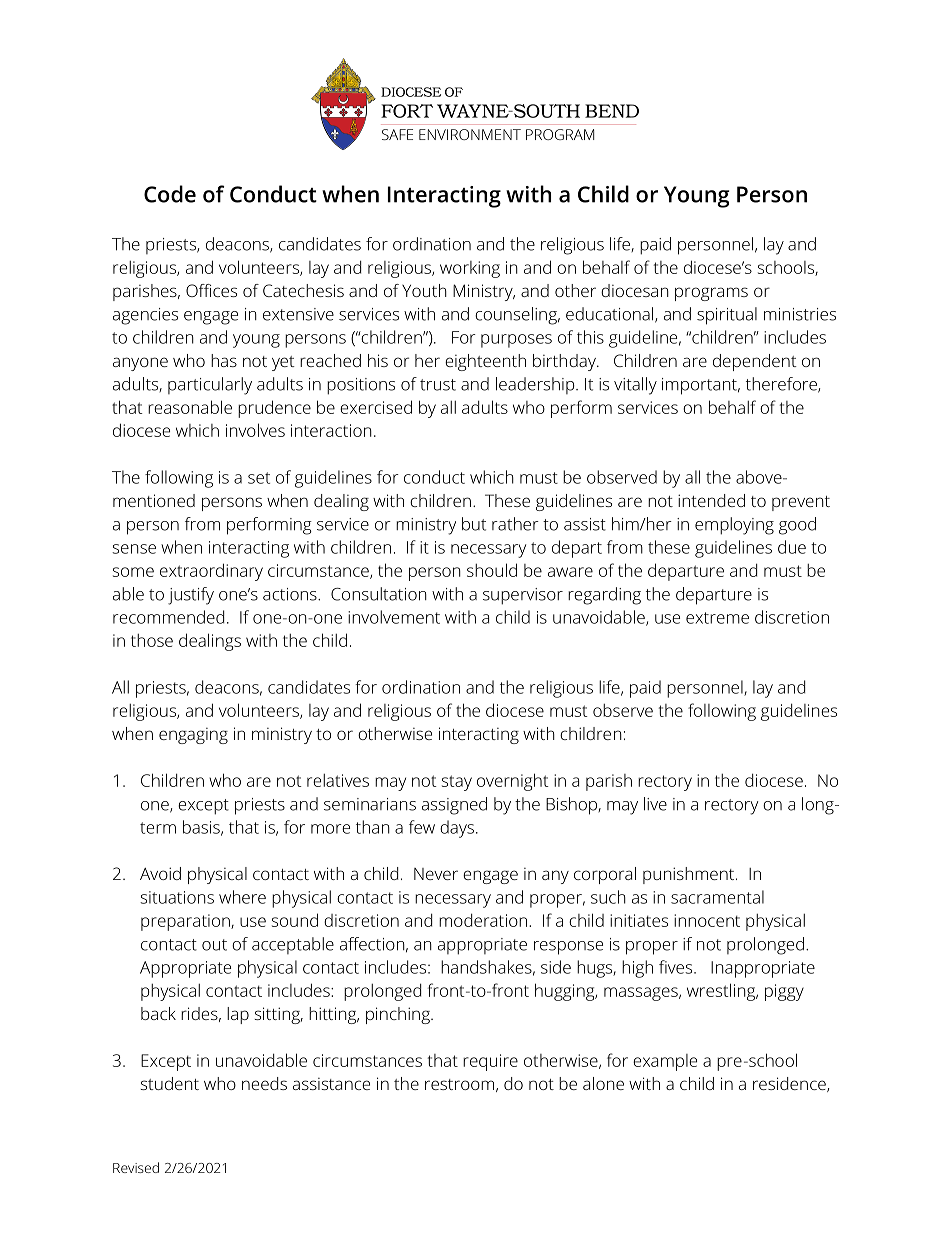 This screenshot has width=952, height=1233. I want to click on student, so click(169, 1083).
